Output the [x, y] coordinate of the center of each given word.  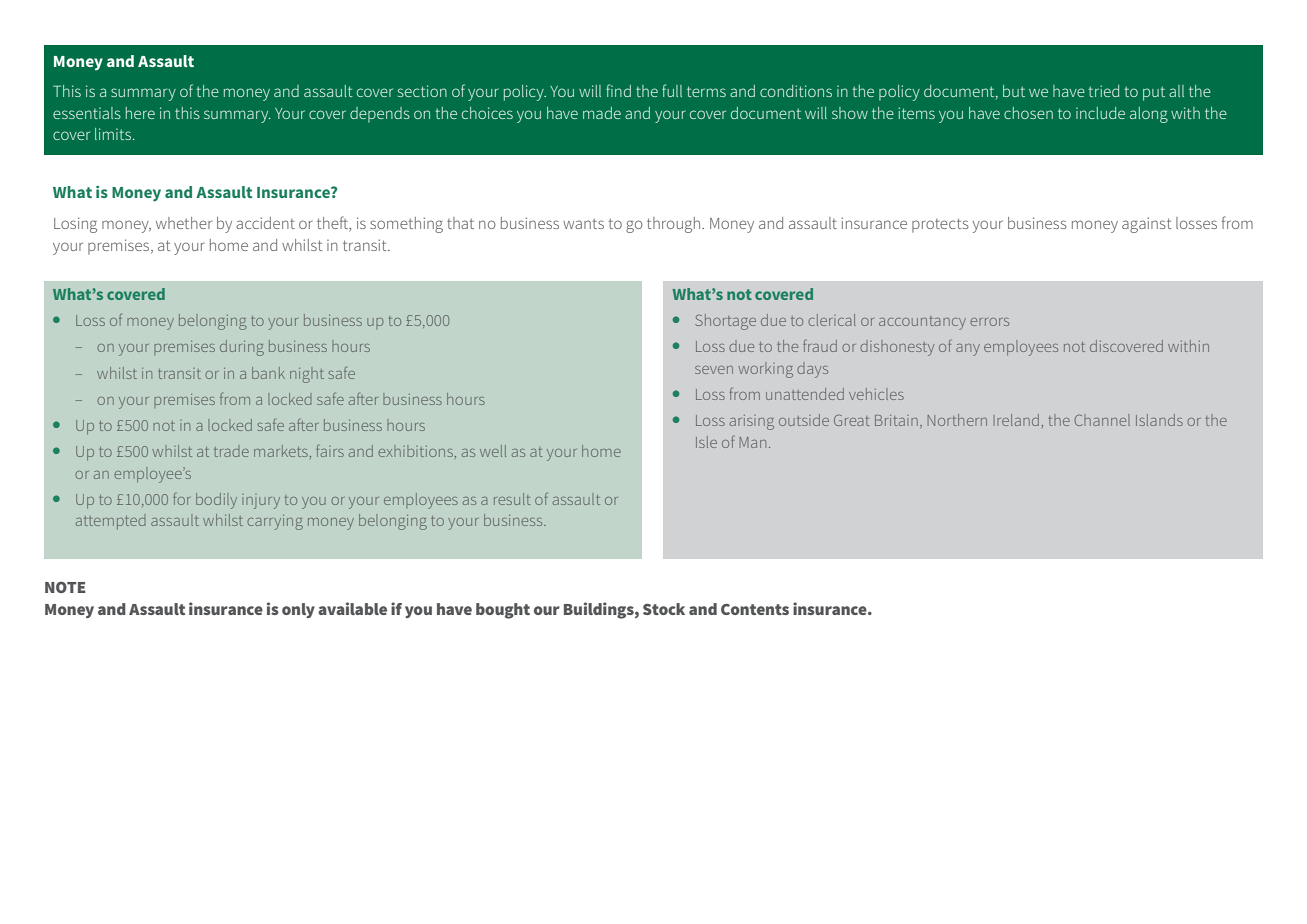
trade [231, 452]
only [298, 610]
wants [583, 224]
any [968, 350]
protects [940, 225]
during [242, 348]
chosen [1028, 113]
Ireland [1016, 420]
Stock [664, 609]
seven [714, 370]
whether [184, 223]
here [140, 113]
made [602, 113]
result [512, 499]
